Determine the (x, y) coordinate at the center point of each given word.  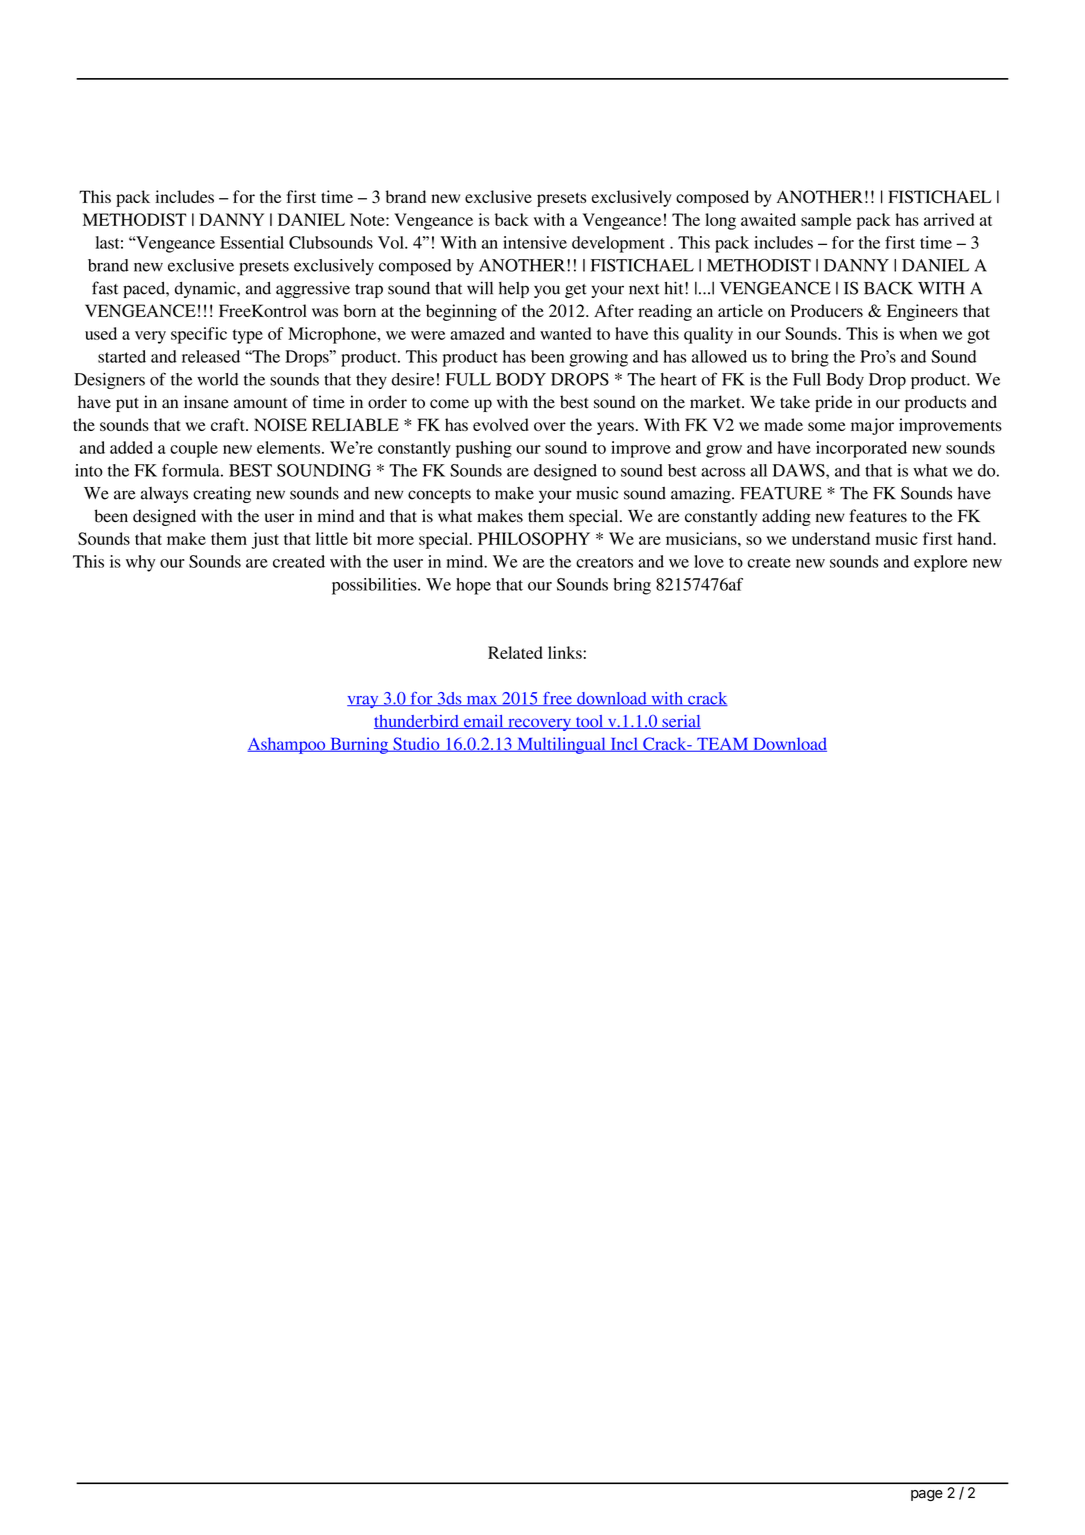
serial (680, 722)
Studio (416, 744)
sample (826, 221)
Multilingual (561, 745)
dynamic (206, 289)
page (927, 1495)
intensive (535, 242)
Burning (359, 745)
